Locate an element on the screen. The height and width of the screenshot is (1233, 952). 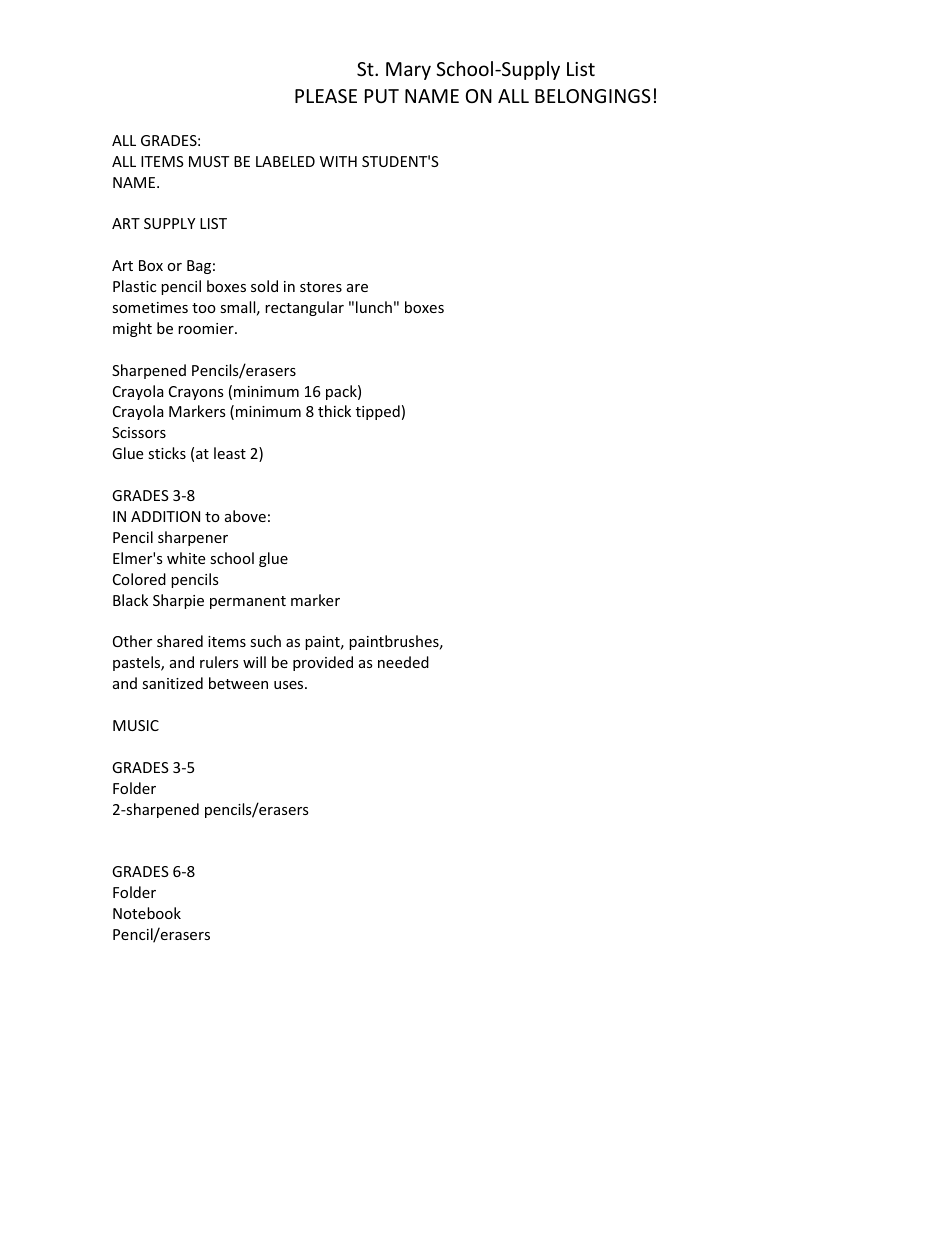
Scissors is located at coordinates (139, 432).
